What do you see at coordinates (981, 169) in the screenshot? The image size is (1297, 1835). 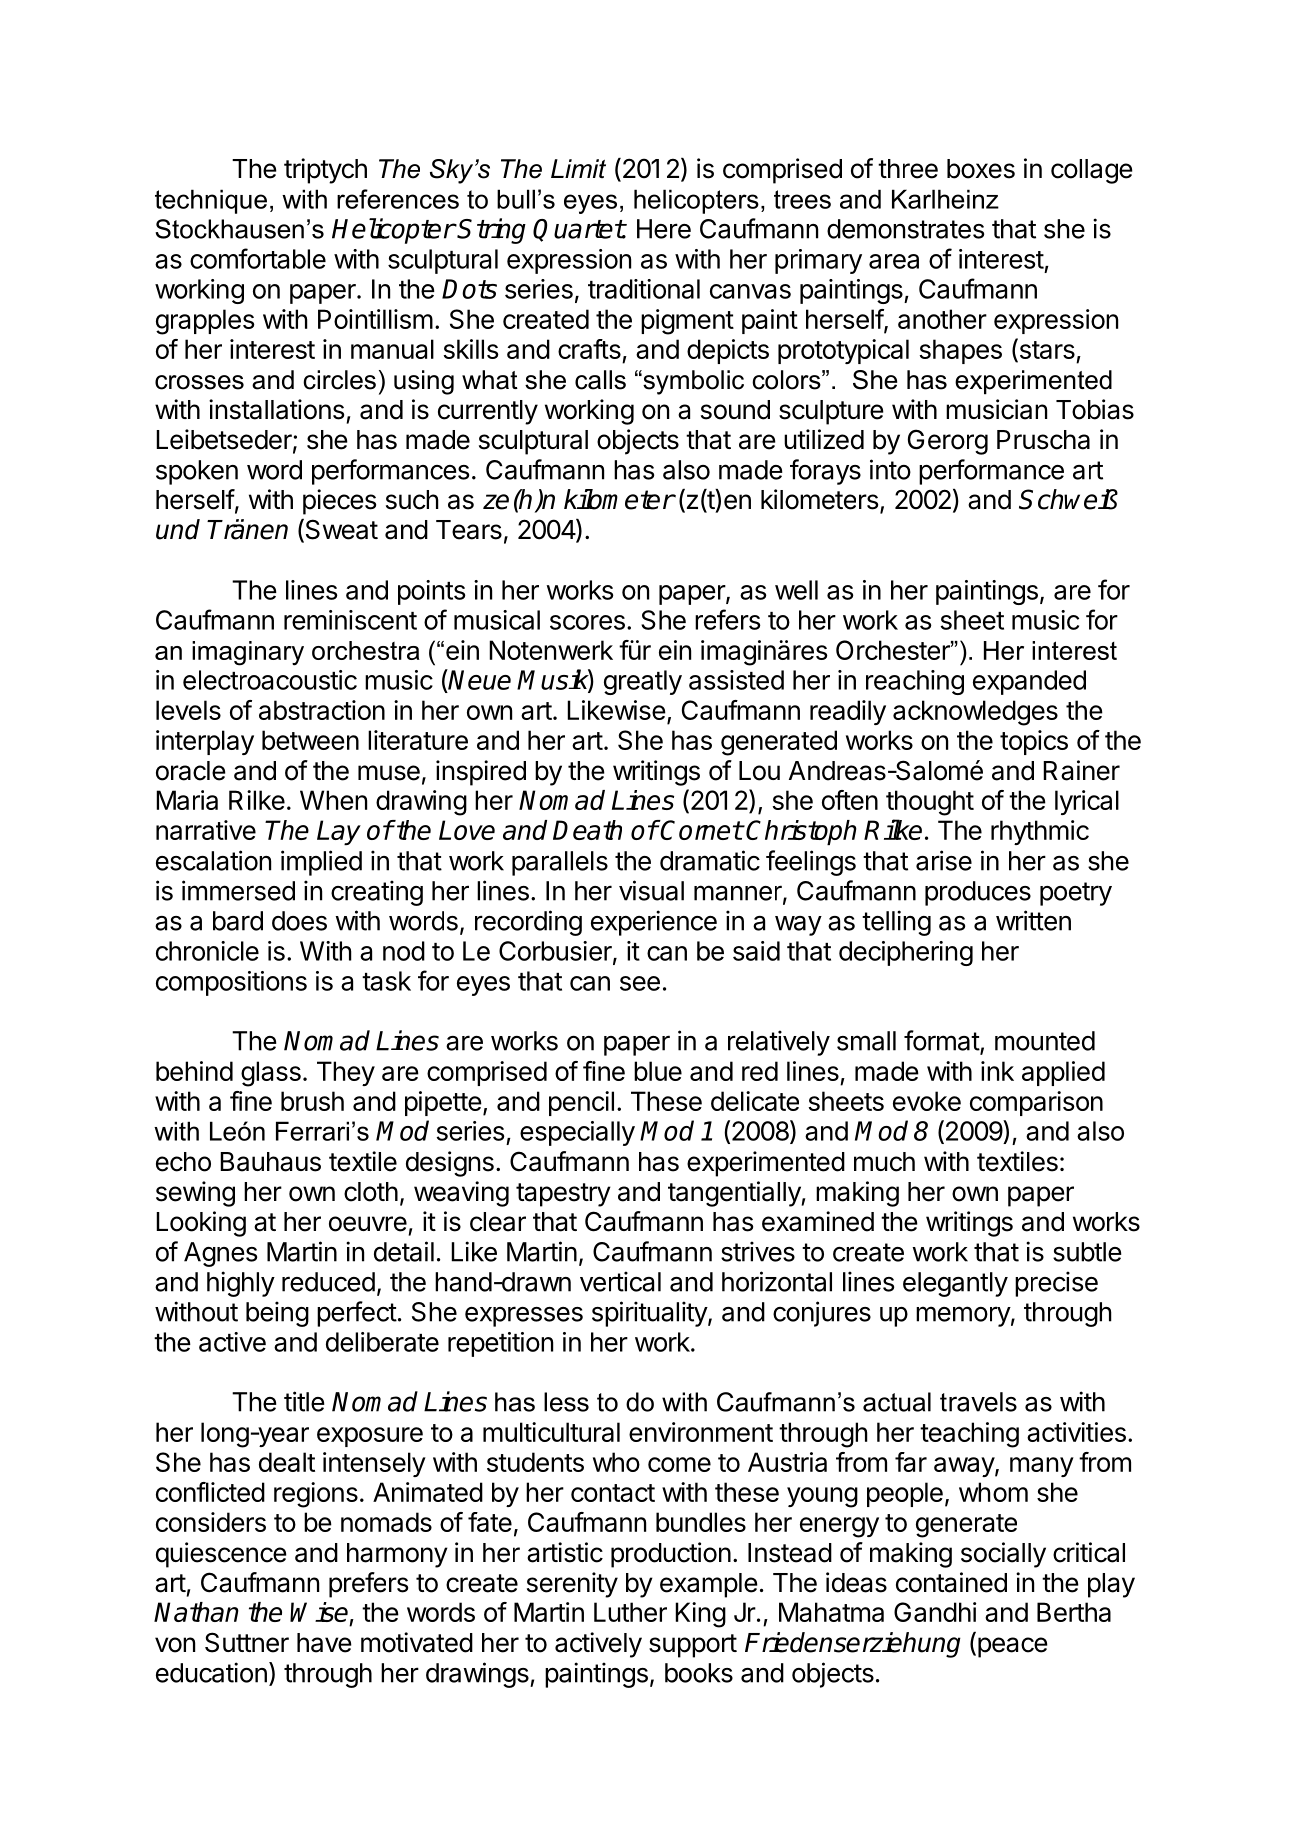 I see `boxes` at bounding box center [981, 169].
